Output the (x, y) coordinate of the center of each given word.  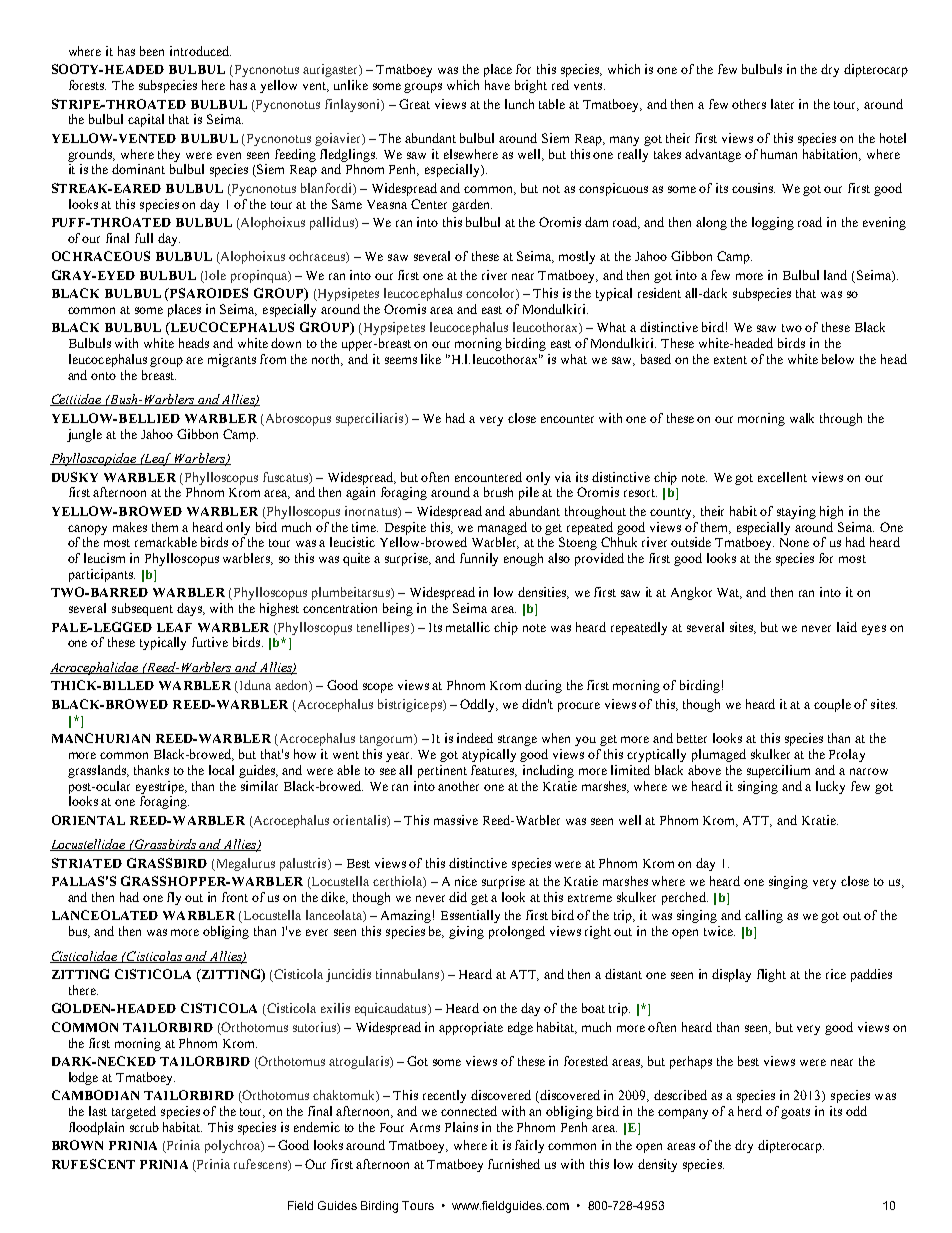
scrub (144, 1127)
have (497, 85)
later (782, 104)
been (152, 51)
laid (847, 627)
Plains (461, 1127)
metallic (468, 627)
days (191, 609)
